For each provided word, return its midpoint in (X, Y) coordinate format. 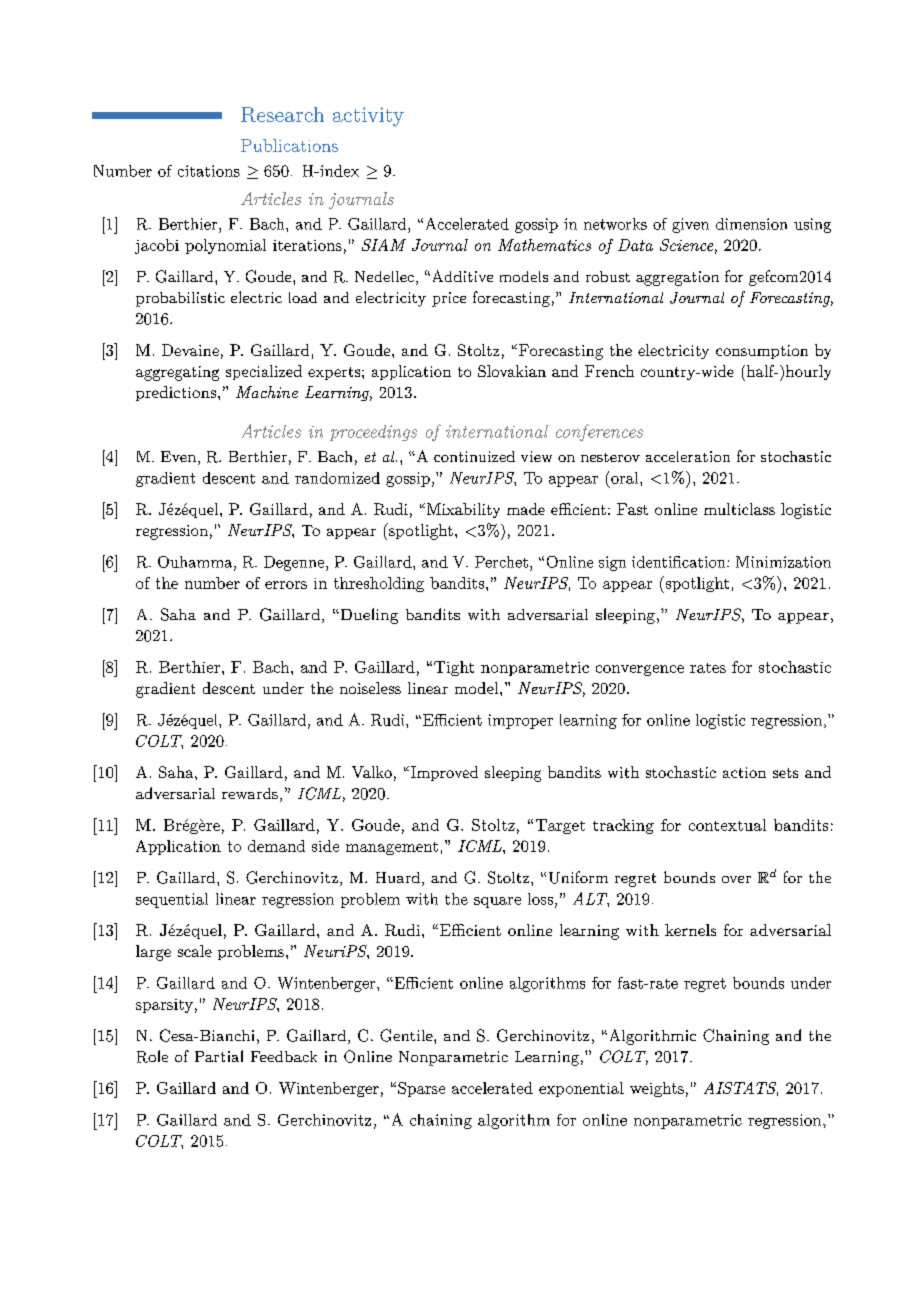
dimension (751, 224)
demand (276, 846)
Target (560, 826)
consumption (762, 352)
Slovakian (512, 371)
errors (286, 585)
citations (209, 171)
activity (368, 117)
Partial (219, 1056)
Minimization (783, 562)
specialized (264, 372)
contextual (727, 825)
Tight (454, 668)
